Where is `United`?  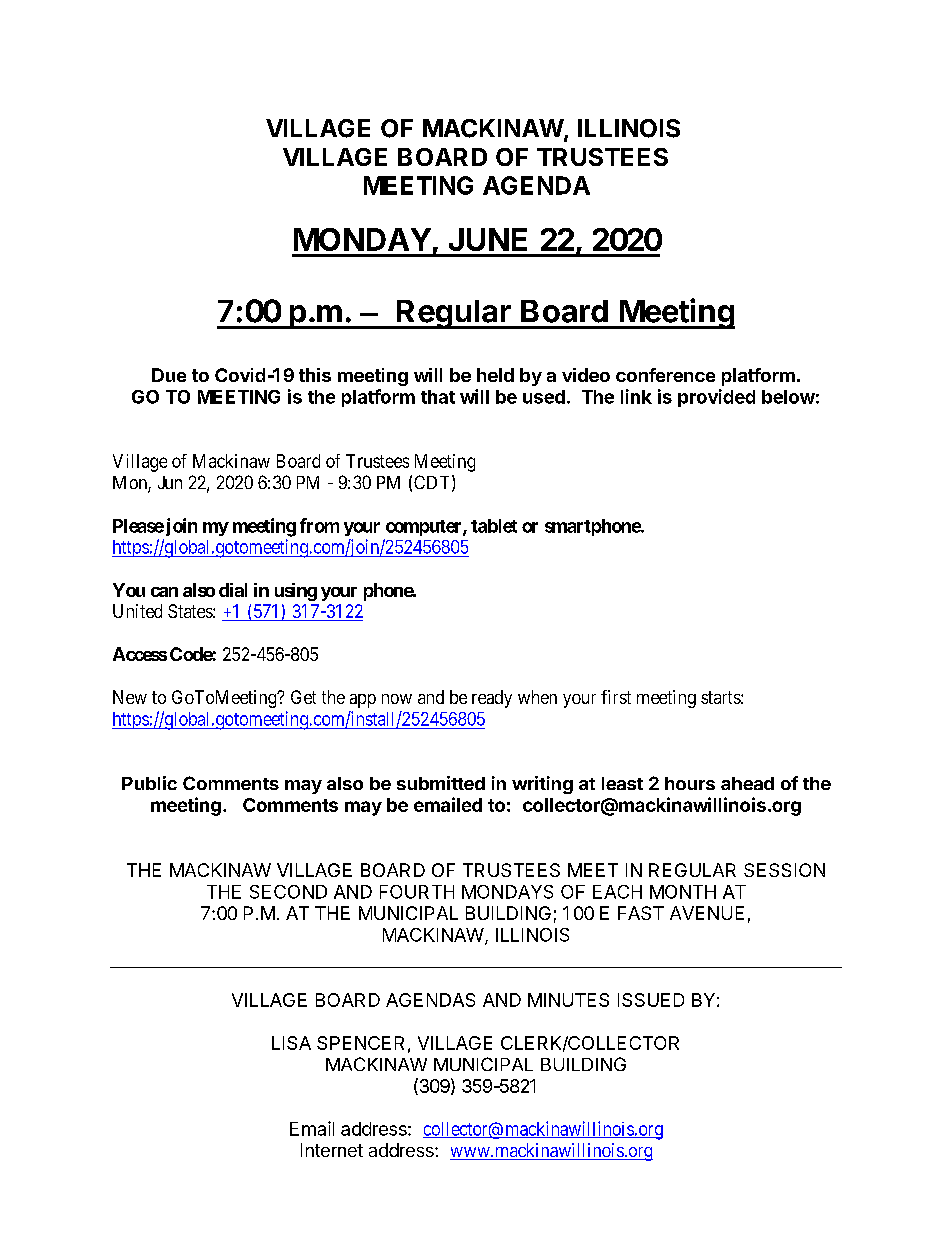 United is located at coordinates (137, 611).
